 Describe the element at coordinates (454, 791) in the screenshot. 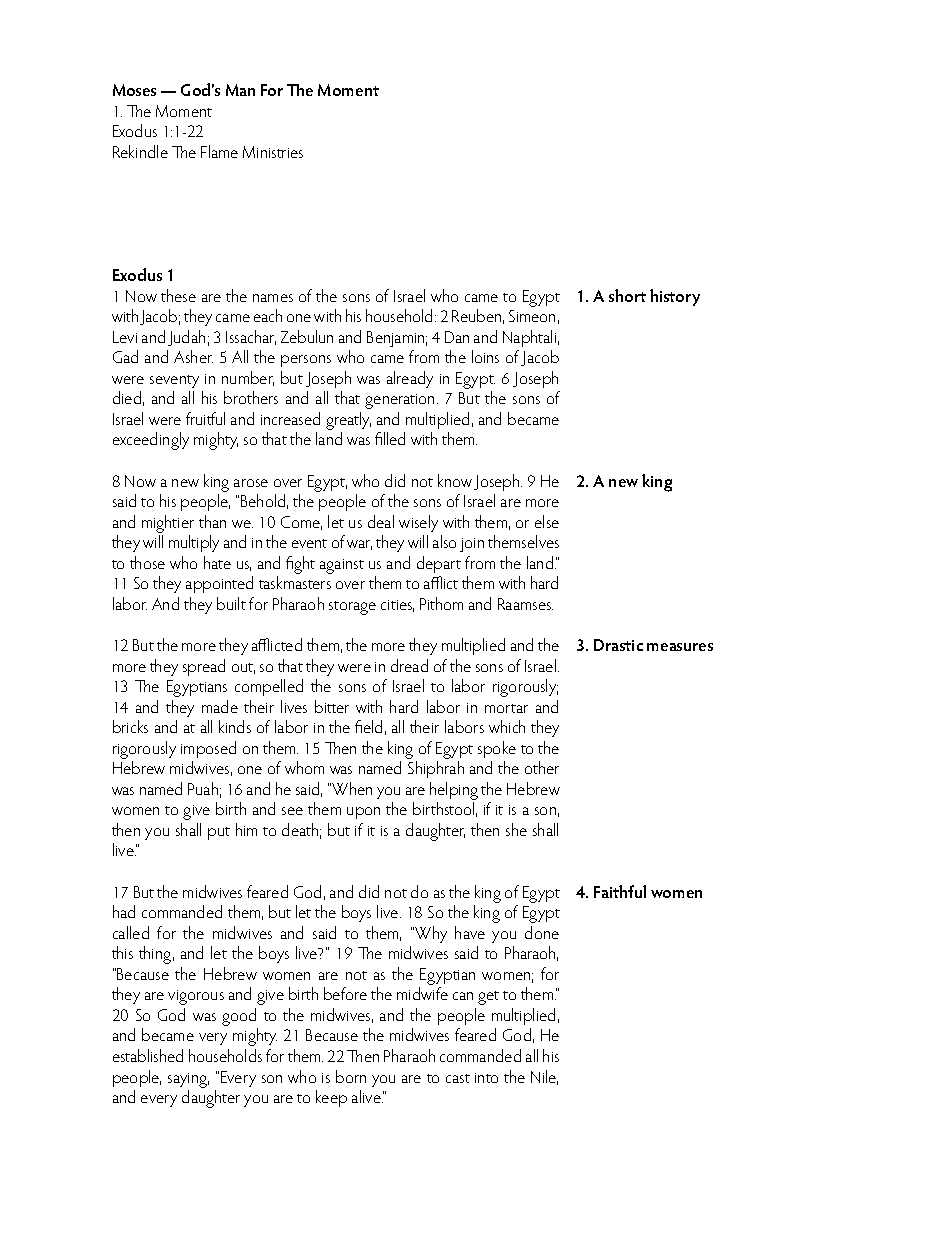

I see `helping` at that location.
